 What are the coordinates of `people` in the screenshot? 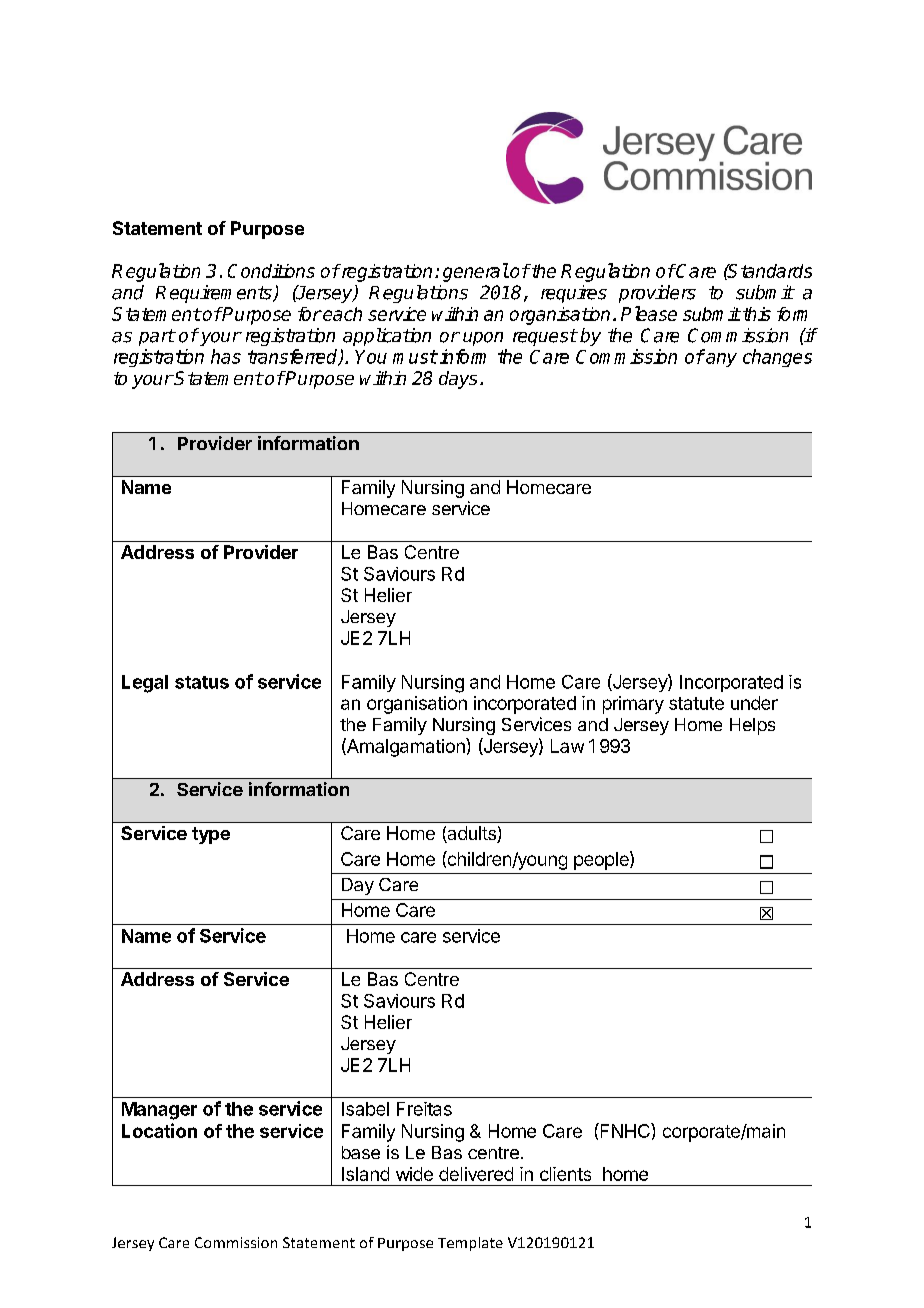 It's located at (602, 860).
